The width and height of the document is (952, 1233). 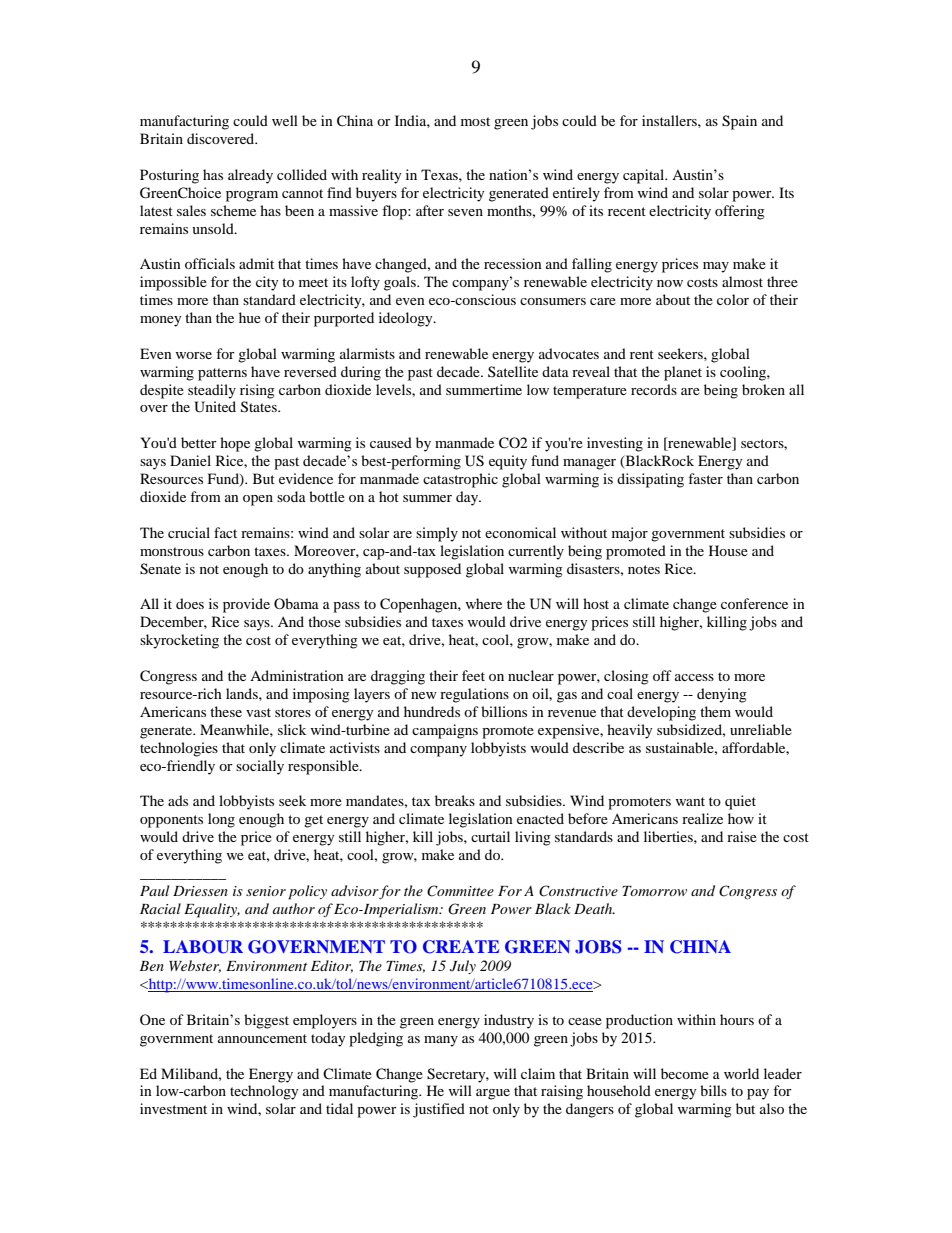 I want to click on provide, so click(x=246, y=605).
